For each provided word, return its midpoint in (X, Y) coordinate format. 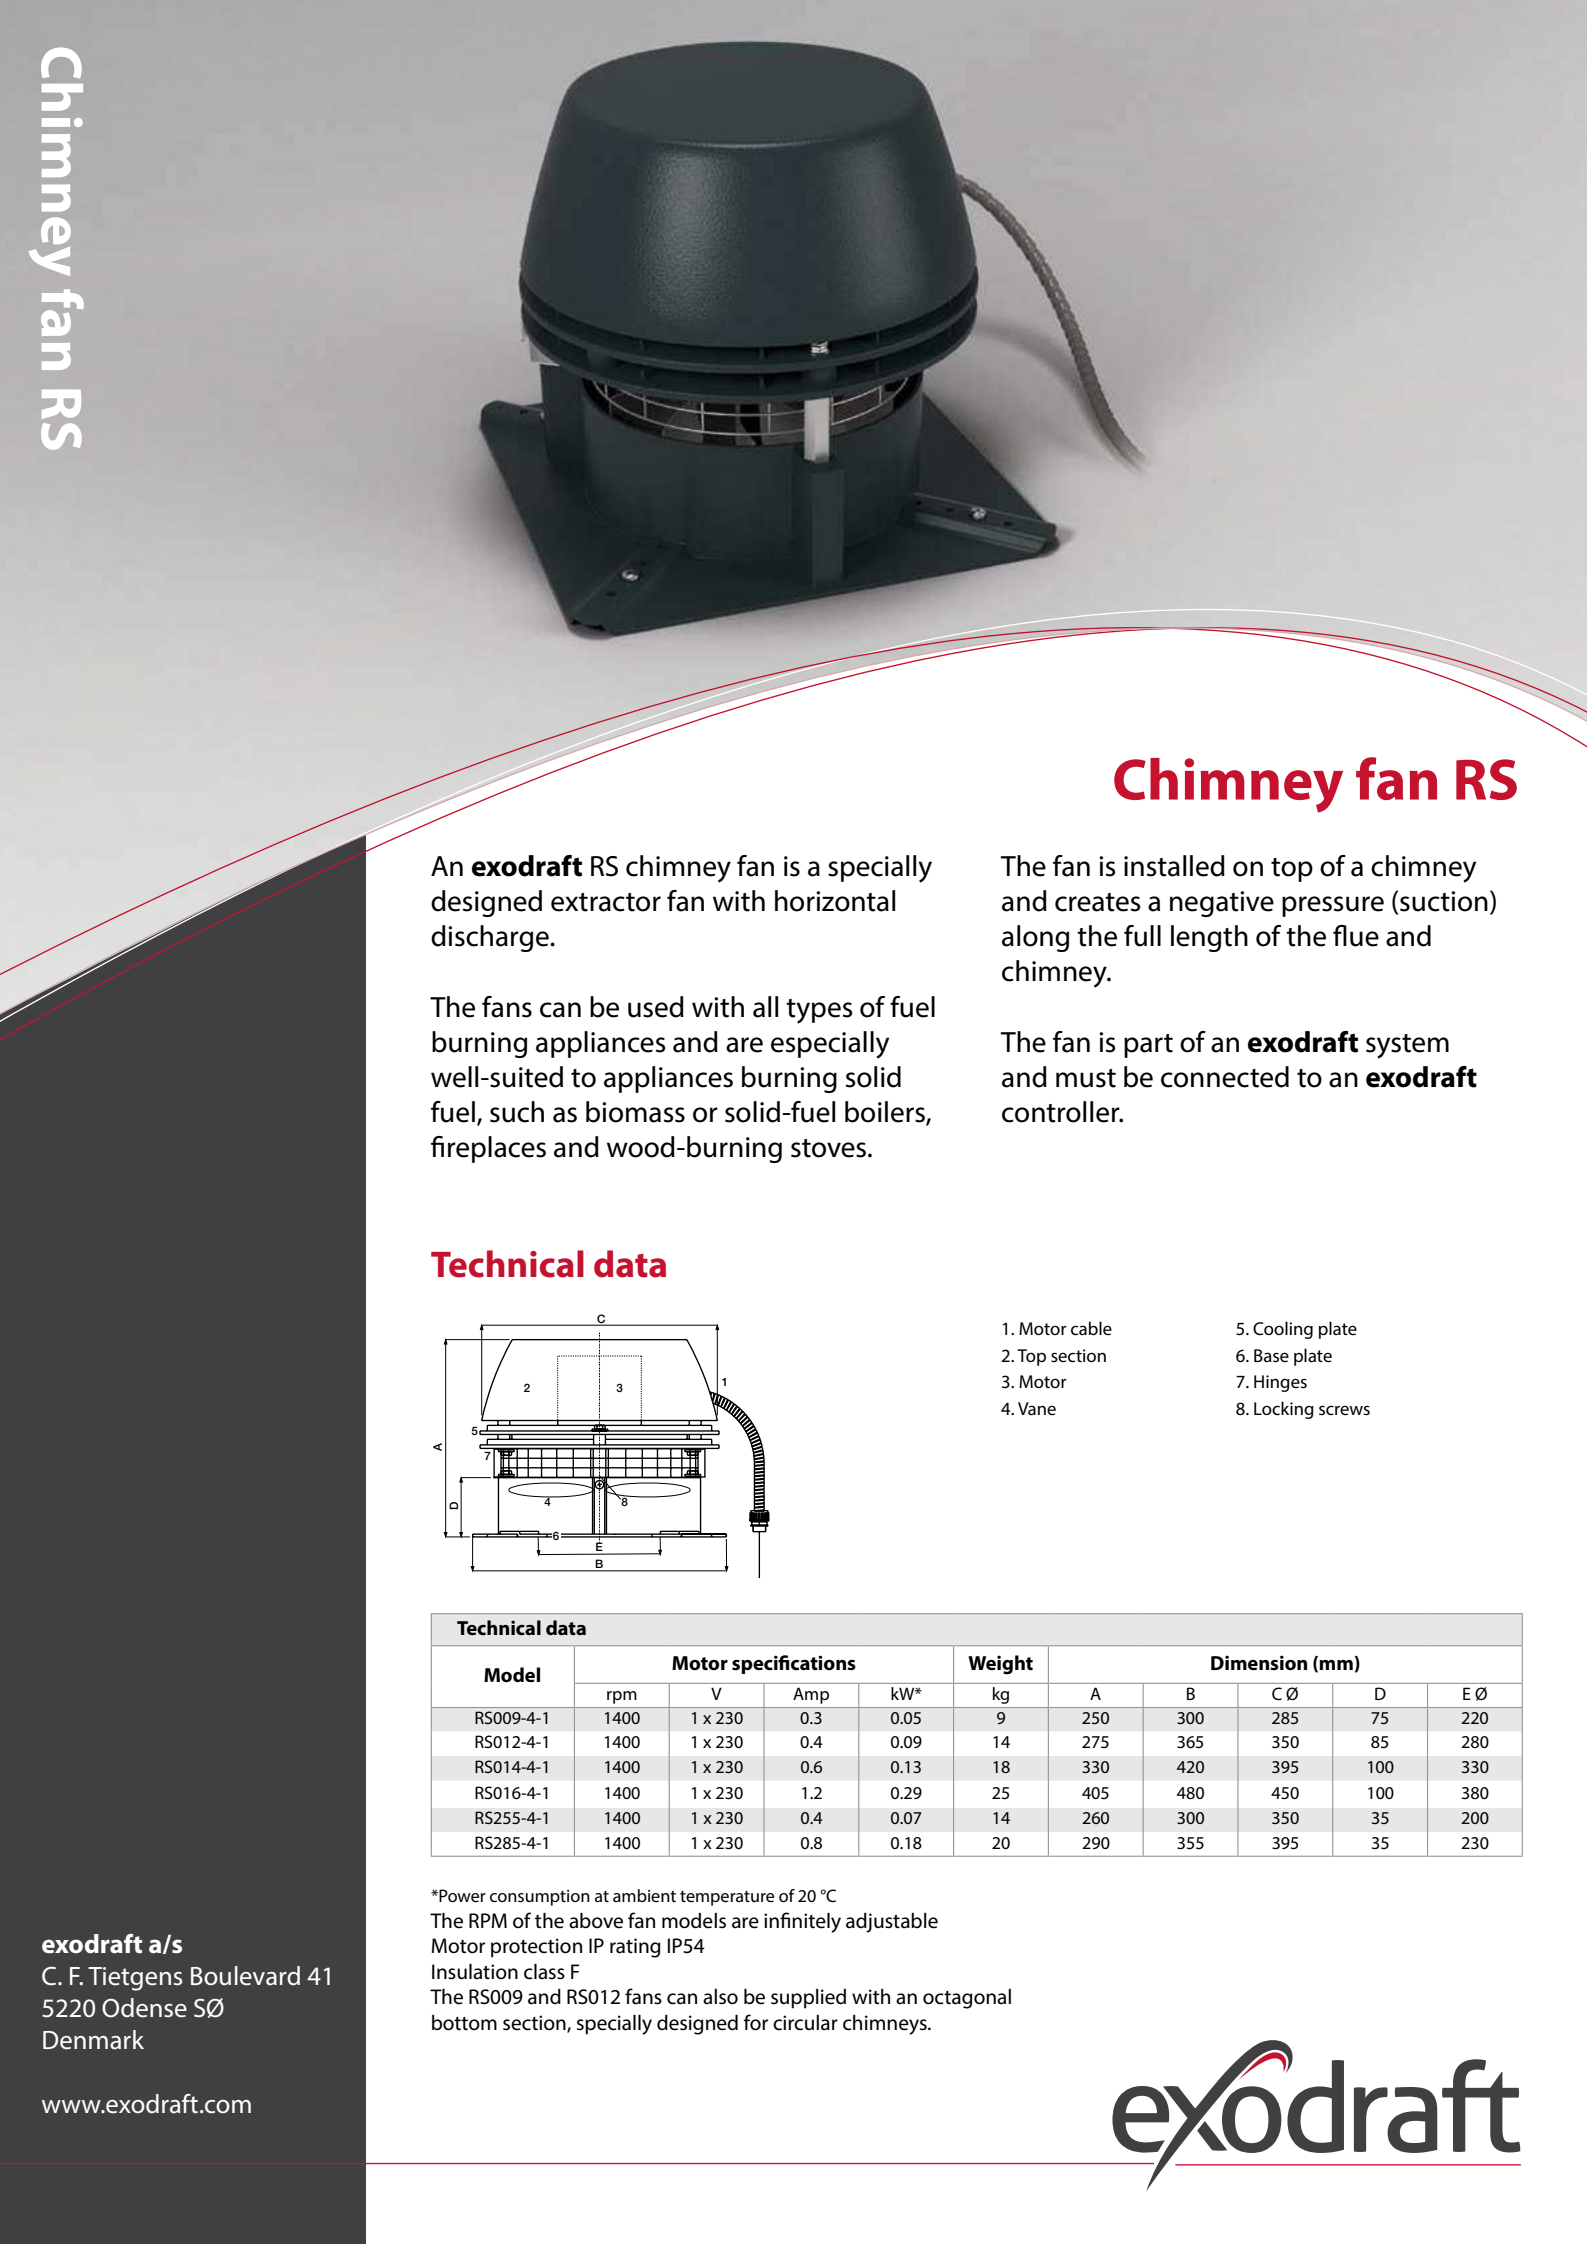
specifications (794, 1664)
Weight (1000, 1665)
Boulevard (245, 1976)
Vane (1037, 1408)
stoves (830, 1148)
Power (461, 1895)
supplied (808, 1999)
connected (1225, 1077)
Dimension (1259, 1663)
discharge (491, 938)
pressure (1333, 906)
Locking (1284, 1410)
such (517, 1112)
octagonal (967, 1999)
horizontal (835, 901)
